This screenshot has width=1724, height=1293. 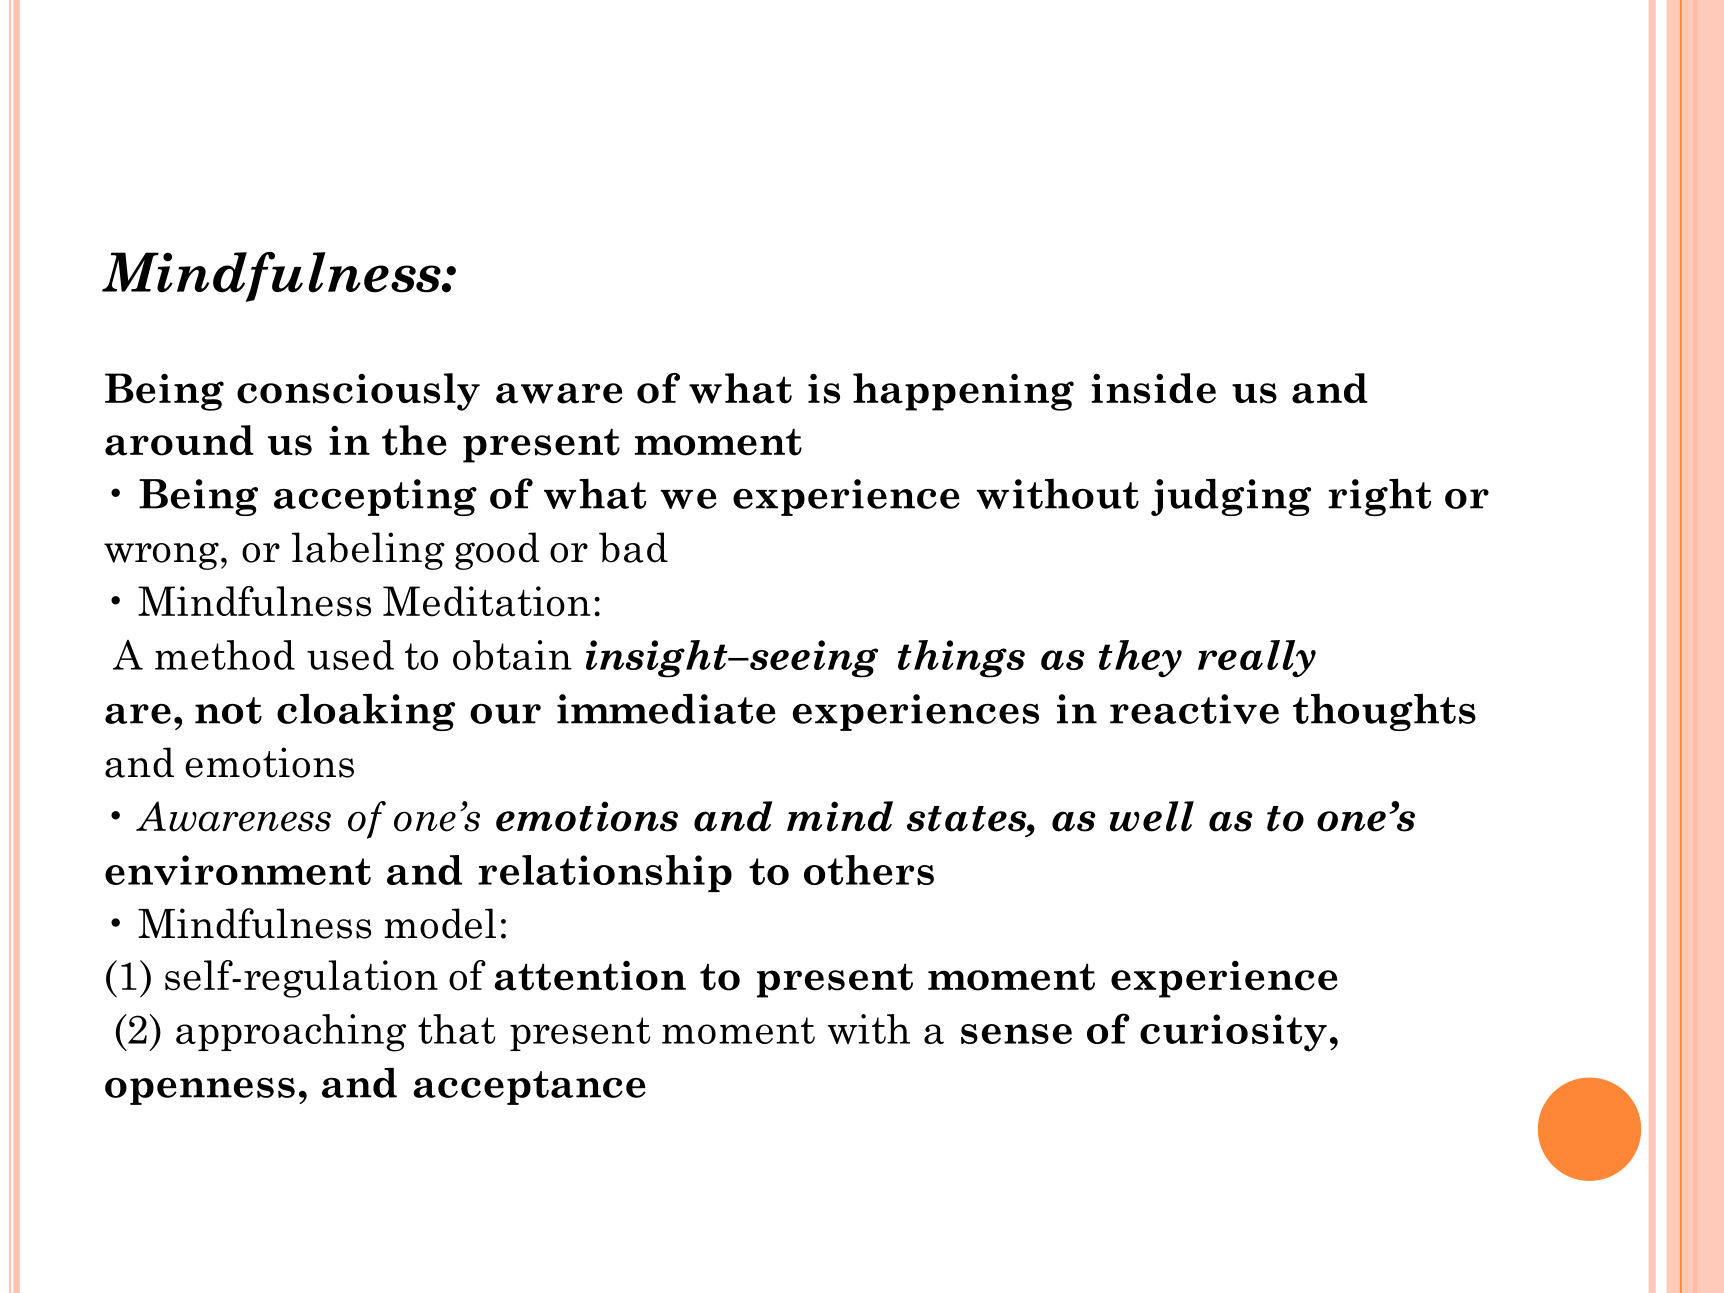 I want to click on openness, so click(x=200, y=1091).
